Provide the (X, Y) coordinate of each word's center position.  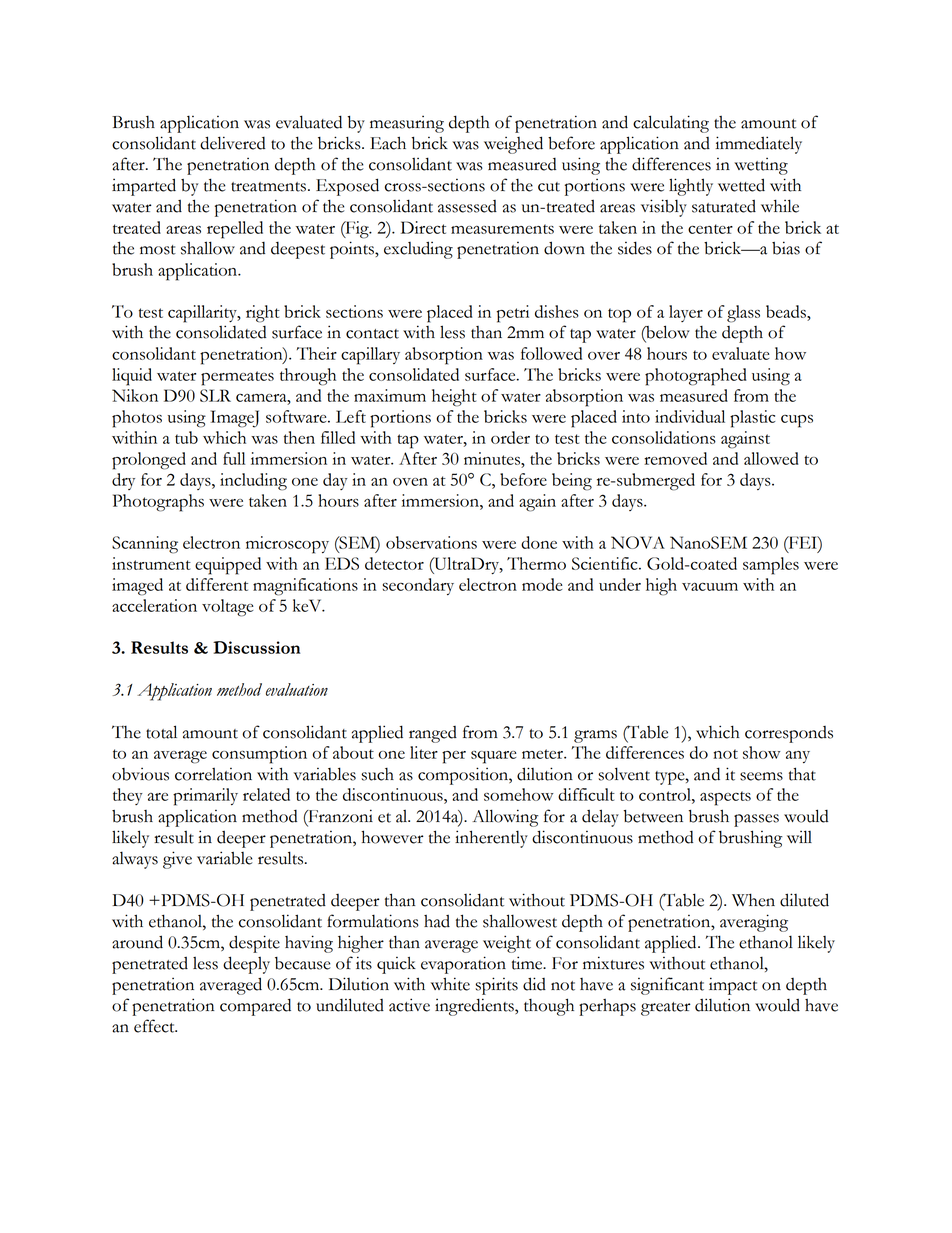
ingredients (475, 1007)
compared (255, 1007)
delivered (232, 143)
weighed (513, 145)
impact (733, 986)
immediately (758, 145)
